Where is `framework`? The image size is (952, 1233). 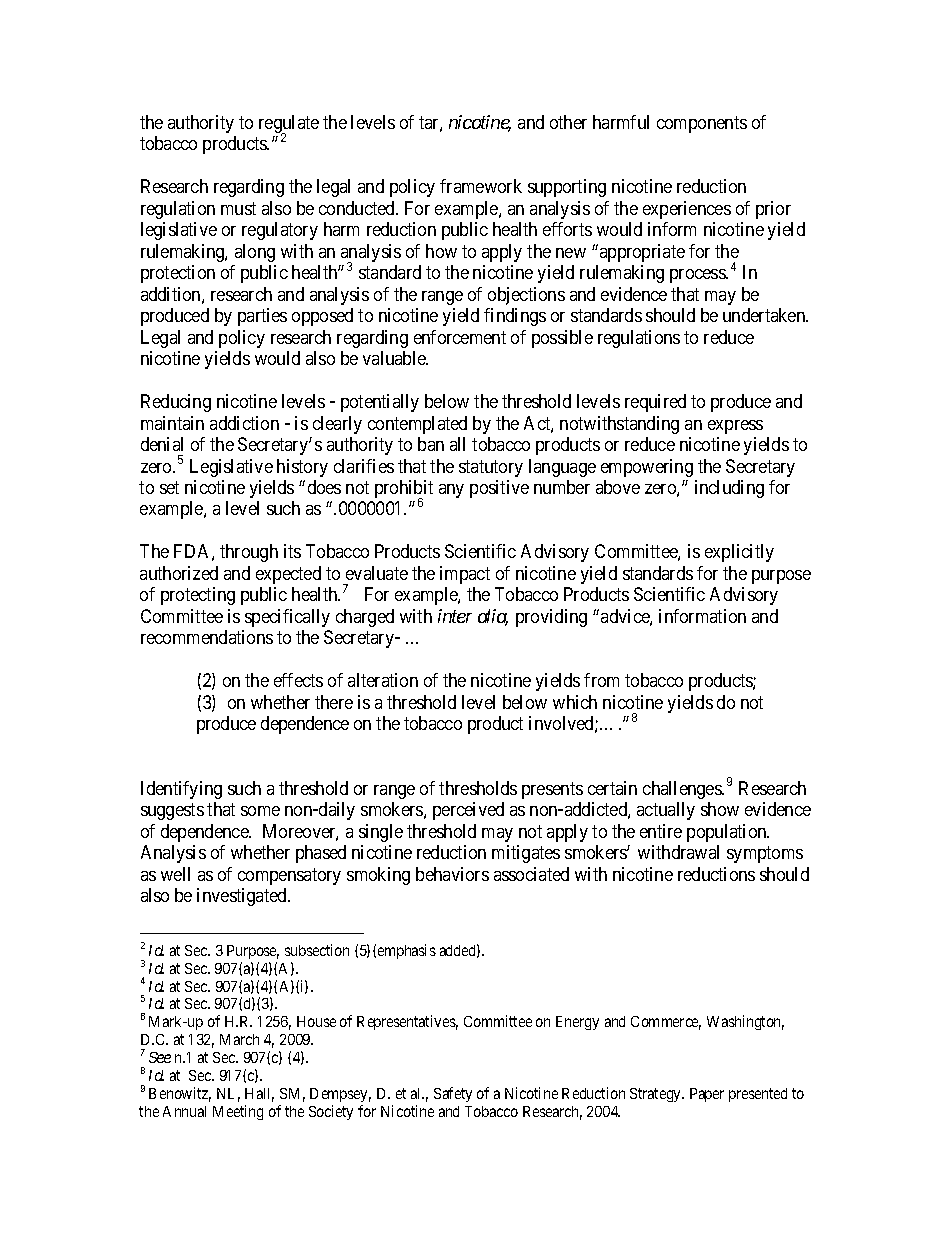 framework is located at coordinates (481, 186).
